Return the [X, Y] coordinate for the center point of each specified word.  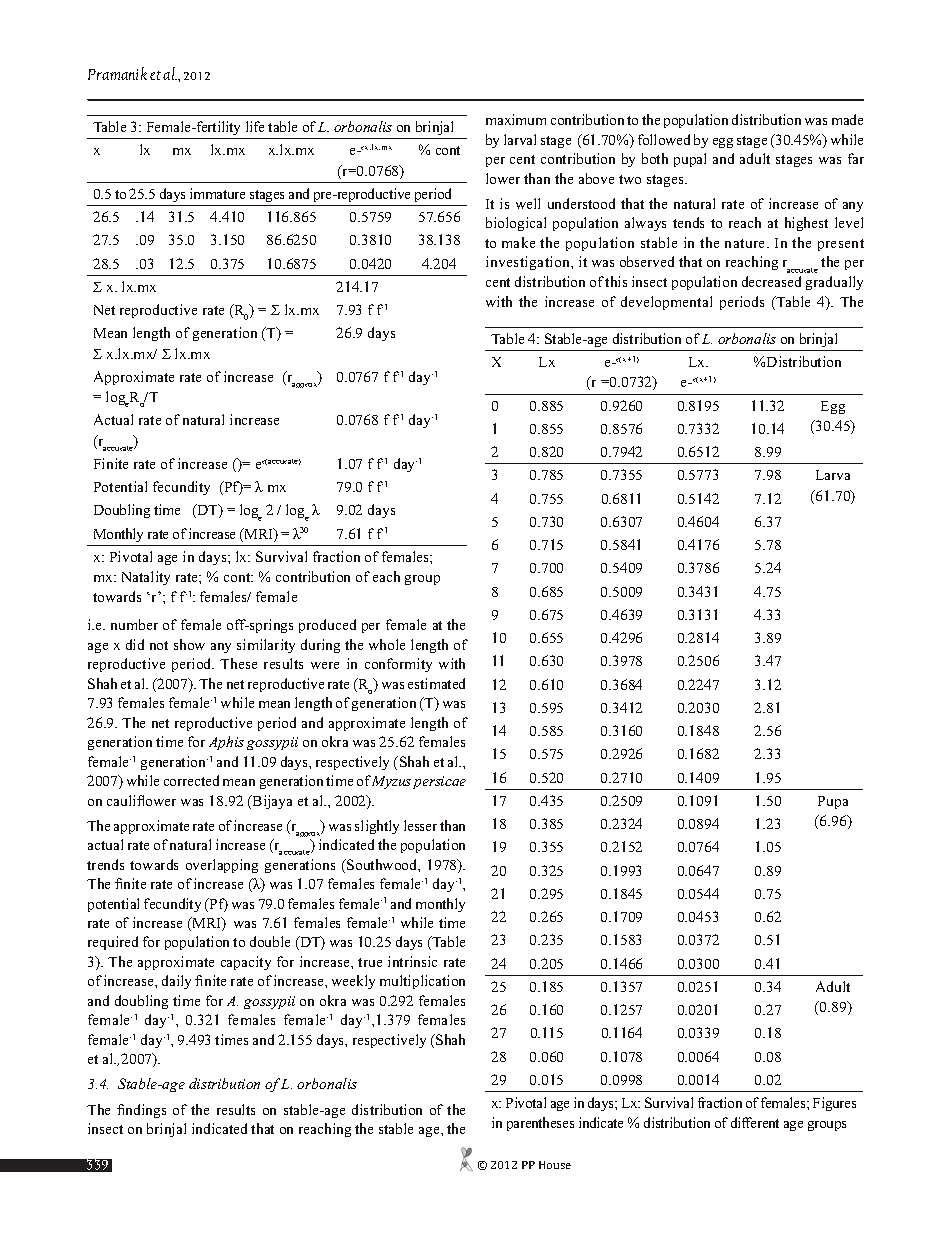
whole [387, 644]
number [134, 624]
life [255, 126]
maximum [516, 119]
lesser [420, 825]
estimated [436, 683]
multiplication [422, 982]
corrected [191, 780]
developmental [666, 303]
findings [141, 1111]
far [856, 158]
